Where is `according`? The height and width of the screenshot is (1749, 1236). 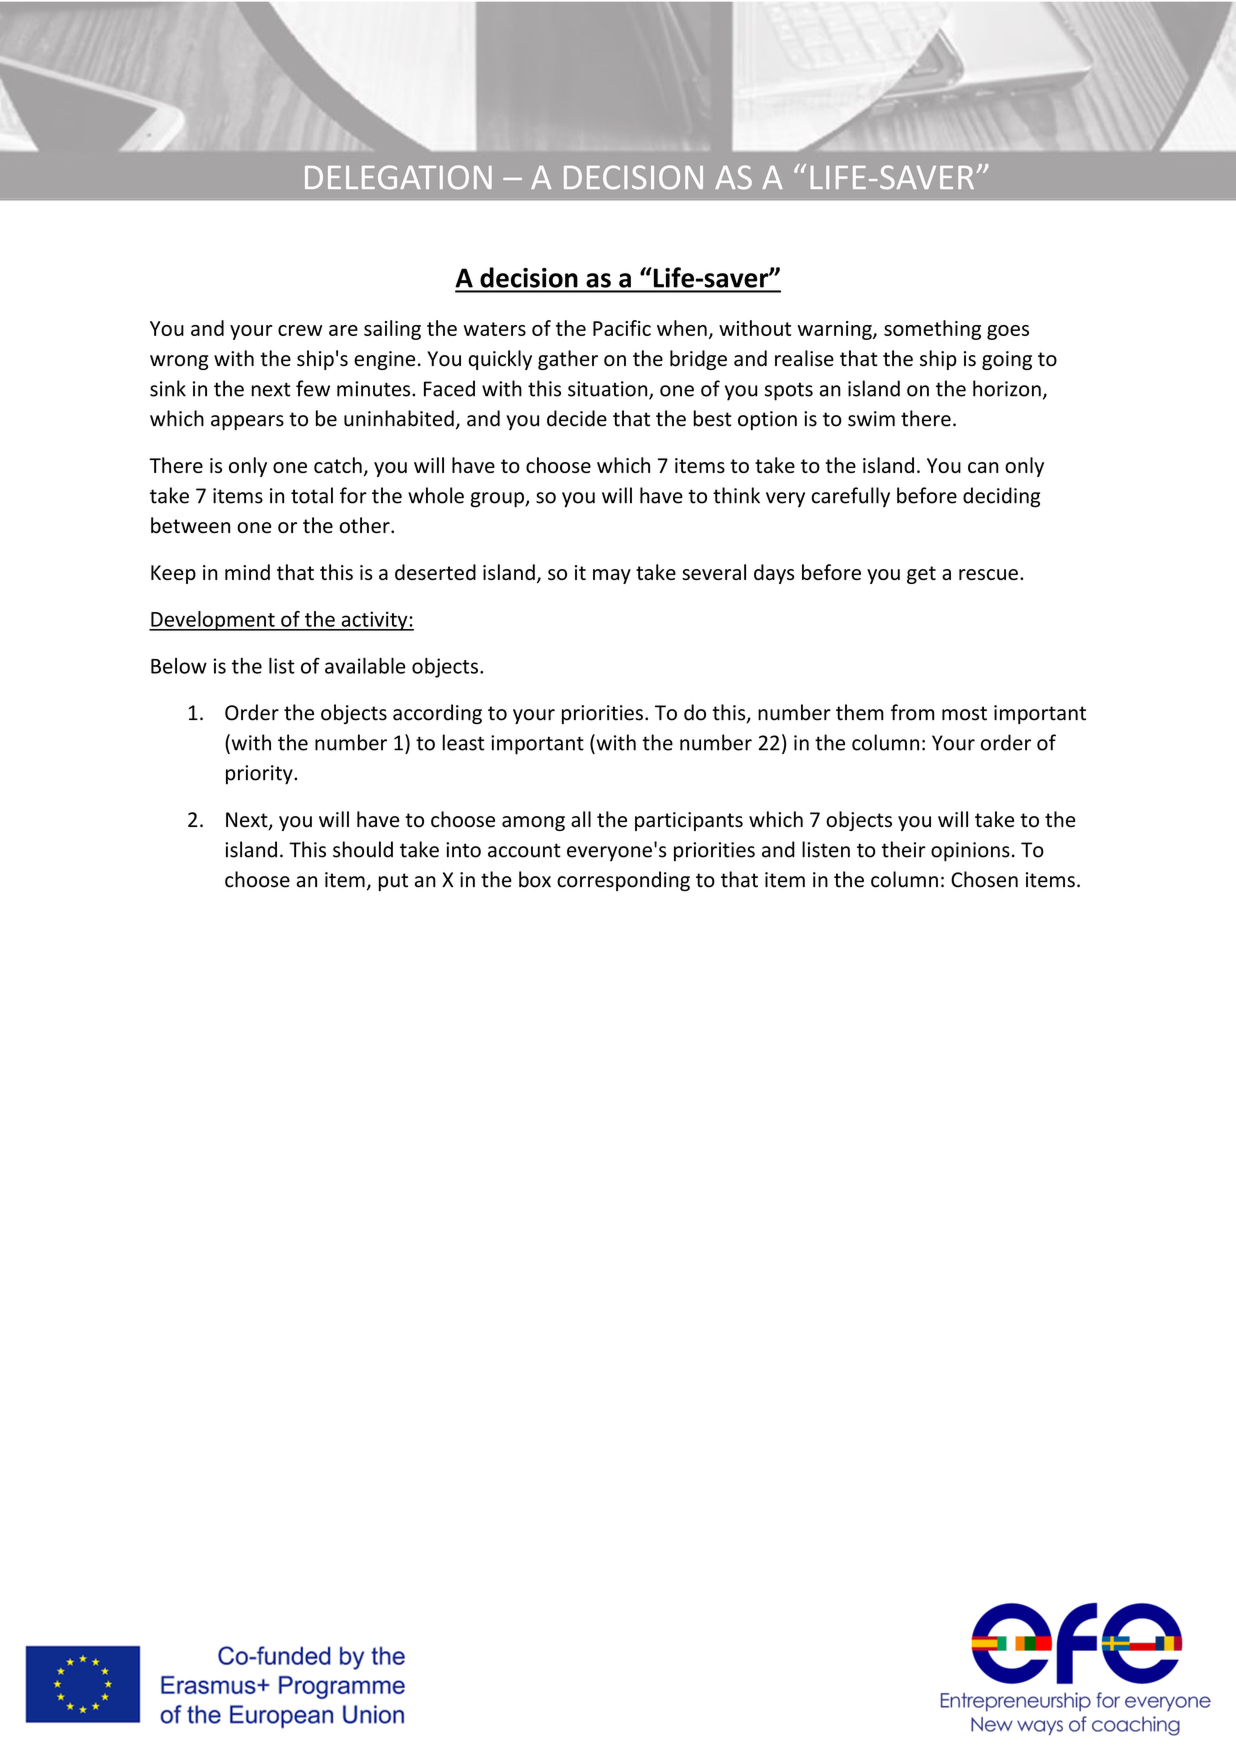
according is located at coordinates (437, 714).
